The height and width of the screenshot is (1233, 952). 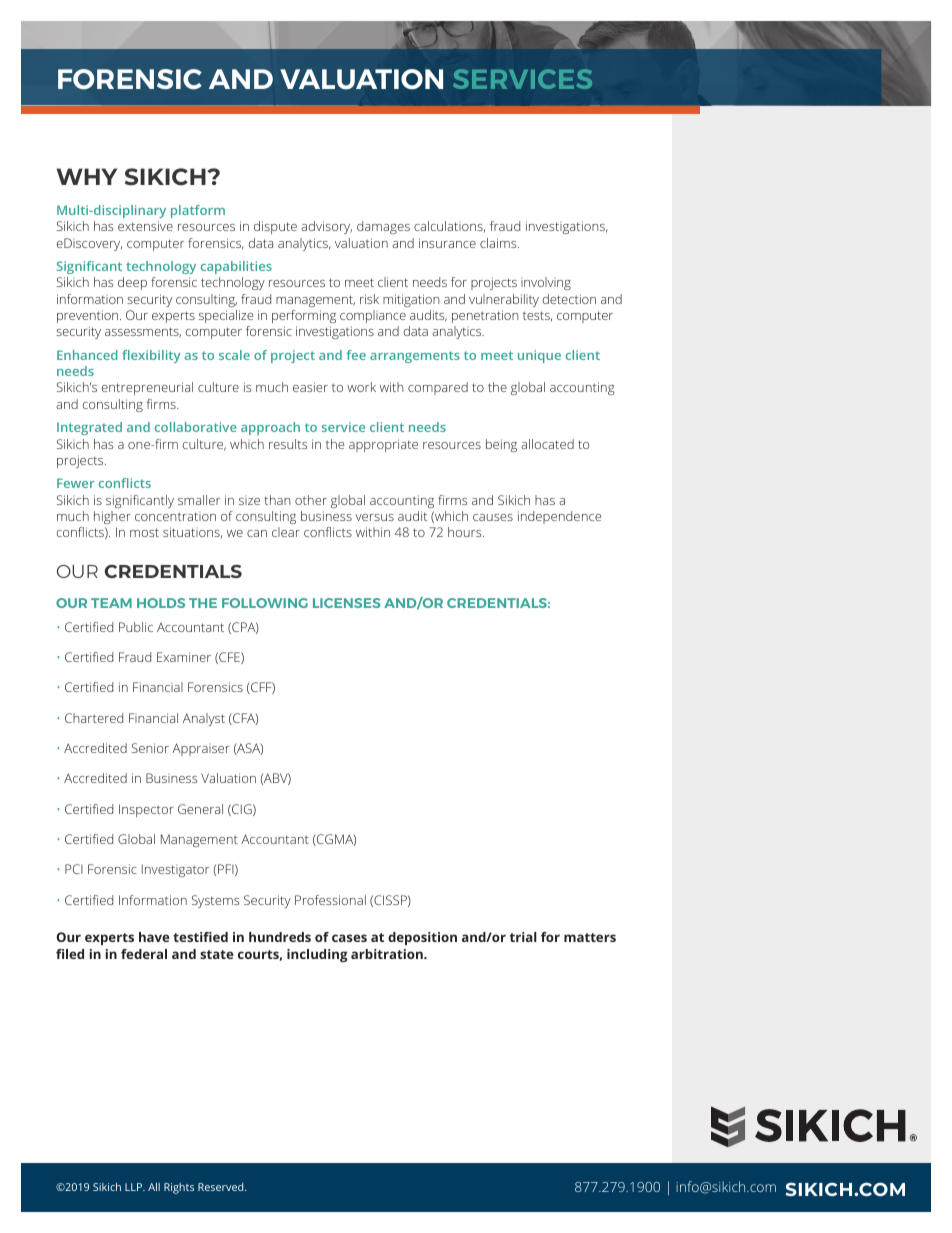 I want to click on claims, so click(x=499, y=243).
